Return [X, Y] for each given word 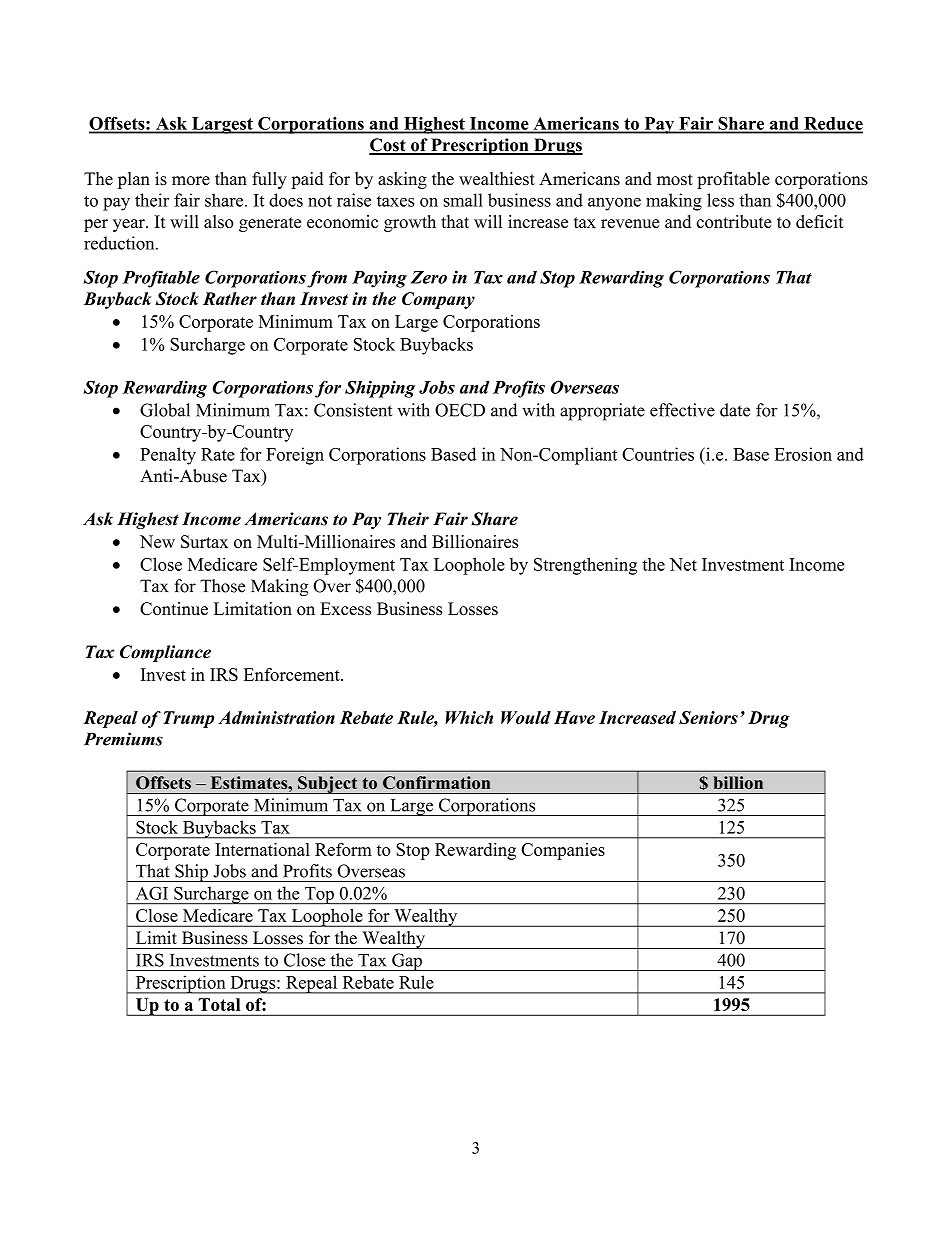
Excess [345, 608]
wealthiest [497, 178]
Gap [407, 962]
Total [219, 1004]
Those [222, 586]
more [191, 180]
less [720, 200]
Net [683, 564]
